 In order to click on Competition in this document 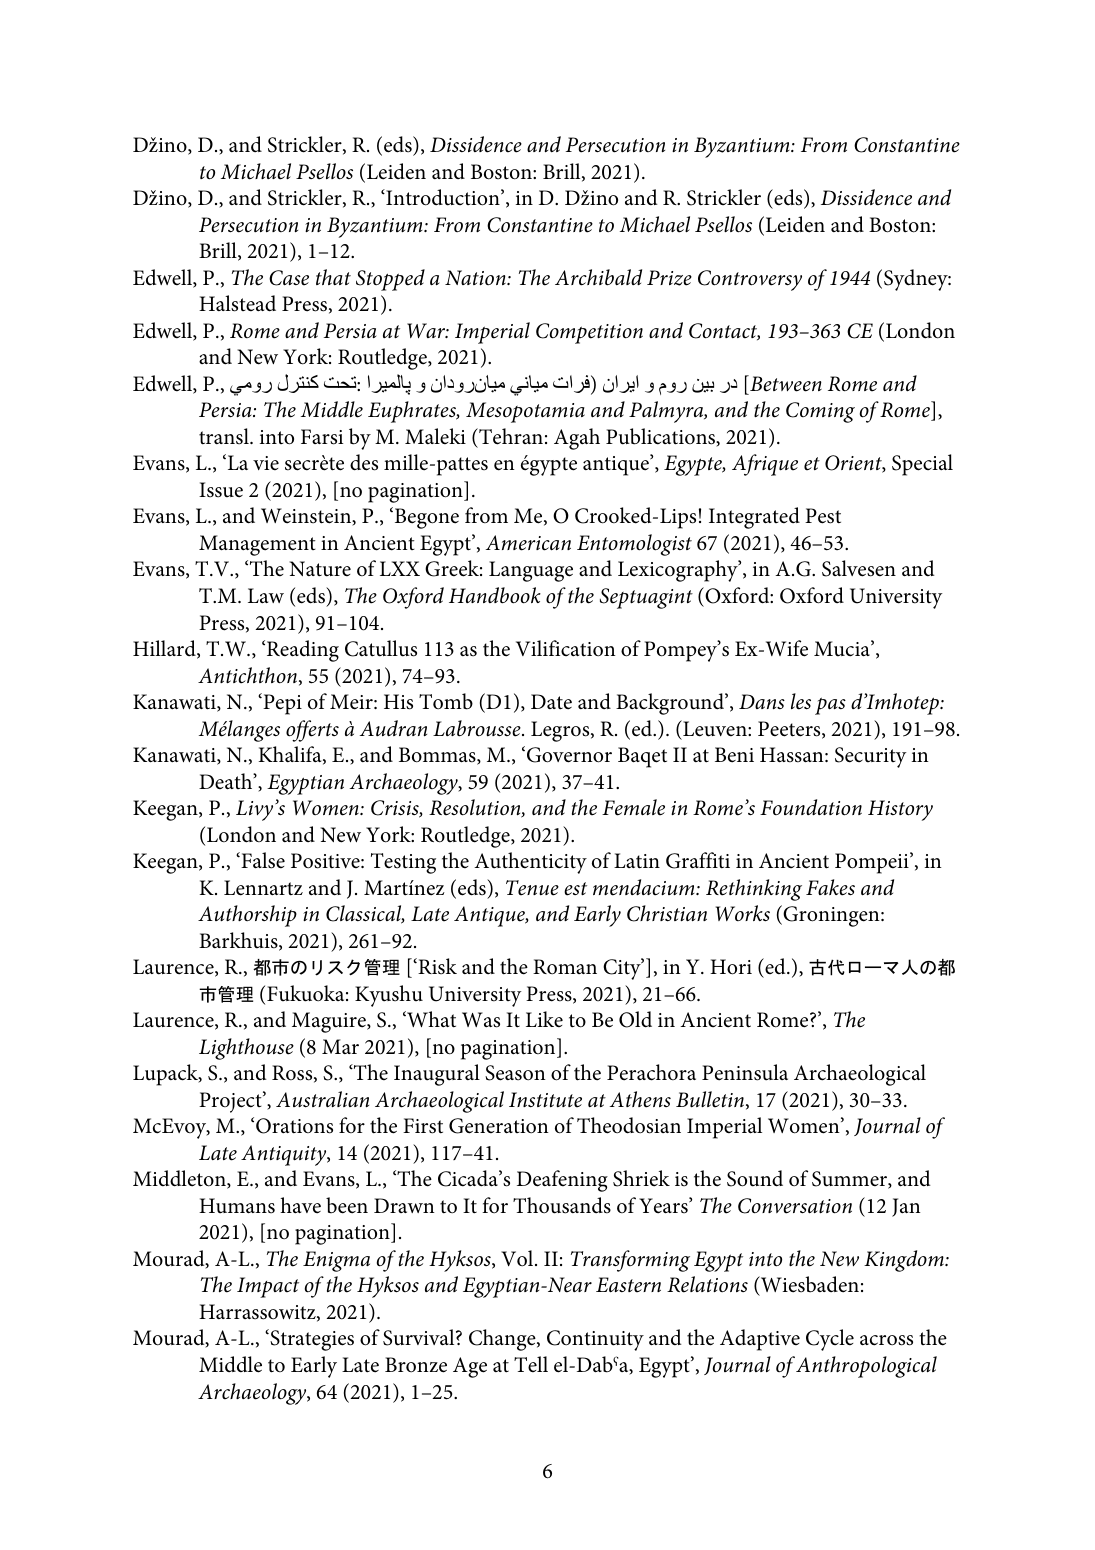, I will do `click(589, 333)`.
